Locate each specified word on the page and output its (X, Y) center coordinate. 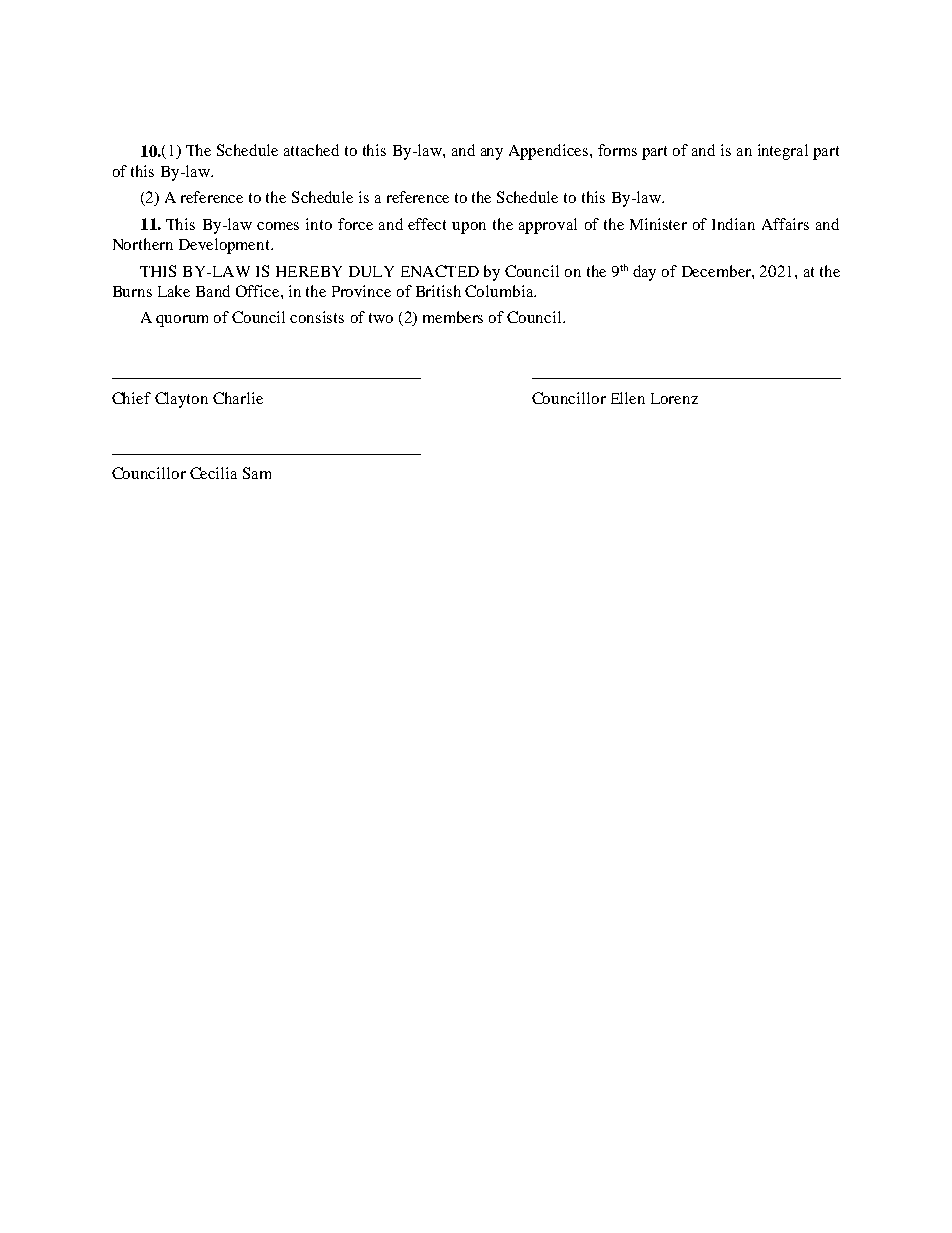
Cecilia (213, 473)
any (492, 154)
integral (783, 152)
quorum (182, 321)
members (453, 317)
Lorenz (674, 398)
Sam (257, 473)
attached (311, 150)
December (717, 271)
